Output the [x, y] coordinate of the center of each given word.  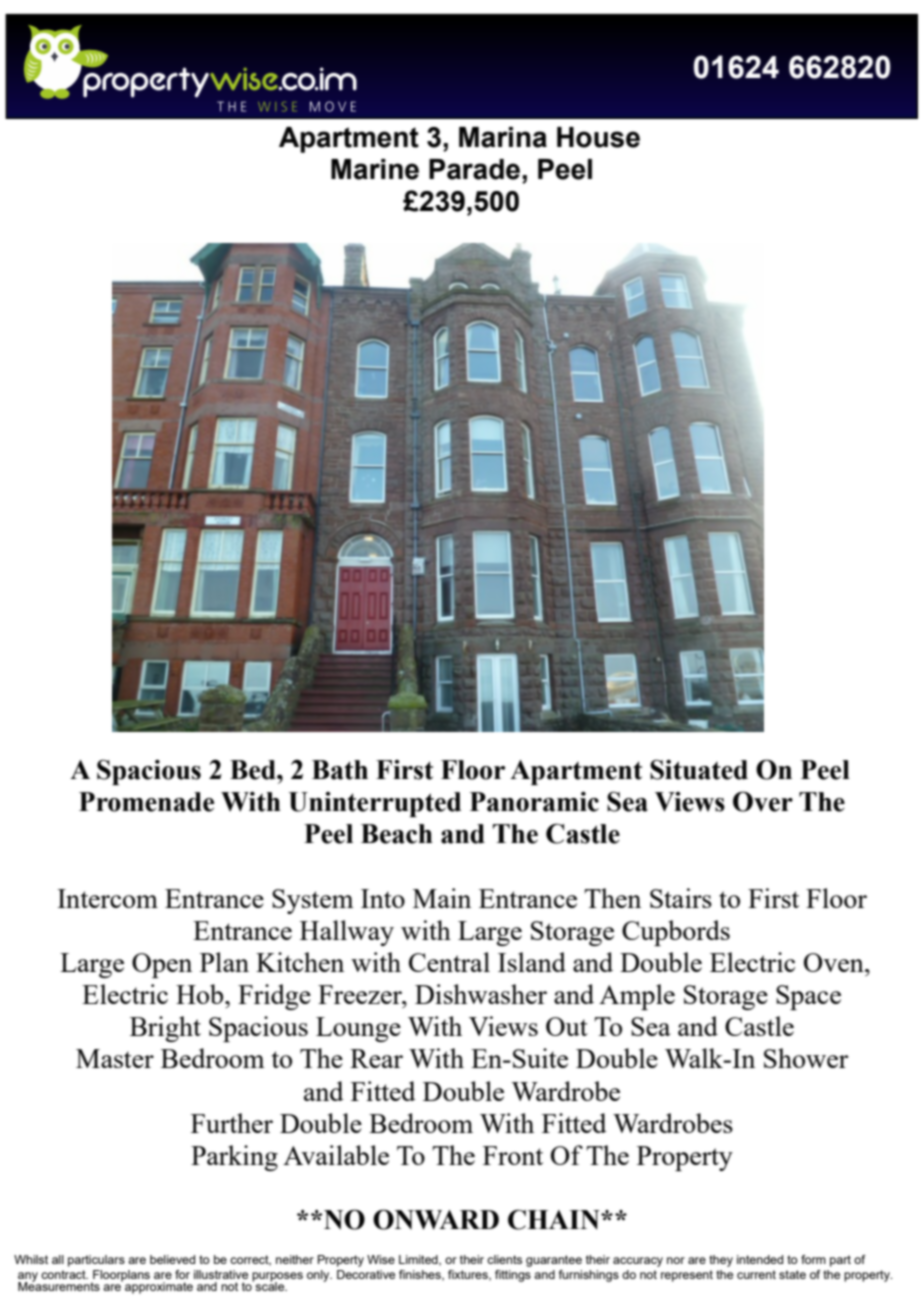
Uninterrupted [375, 804]
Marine [375, 169]
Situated [699, 769]
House [598, 137]
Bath [340, 770]
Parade [474, 169]
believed [172, 1259]
